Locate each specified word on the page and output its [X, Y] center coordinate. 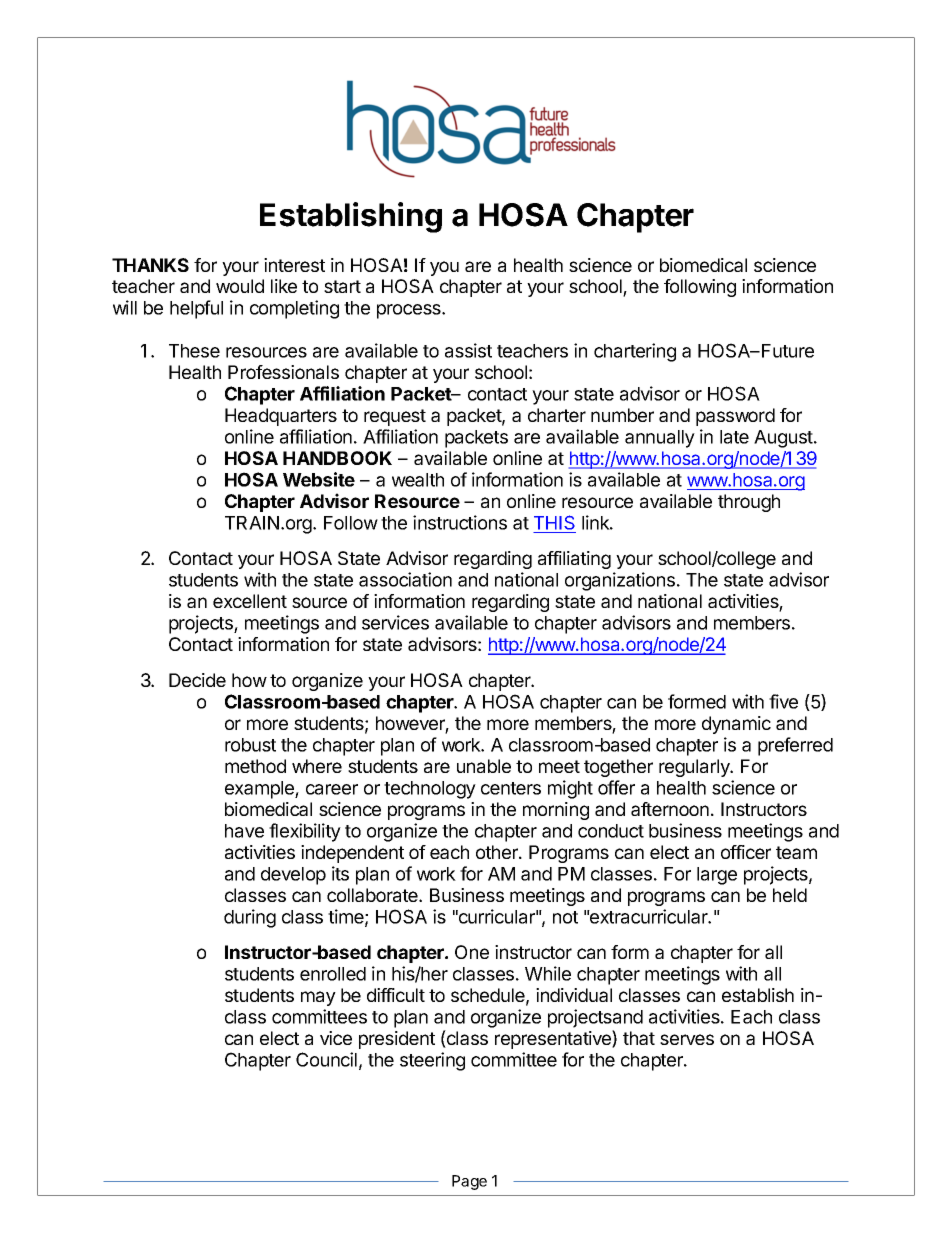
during [250, 918]
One [472, 952]
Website [319, 479]
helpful [196, 309]
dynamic [736, 725]
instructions [460, 522]
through [749, 503]
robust [250, 745]
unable [484, 766]
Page [469, 1182]
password [735, 417]
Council [326, 1059]
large [717, 876]
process [410, 311]
